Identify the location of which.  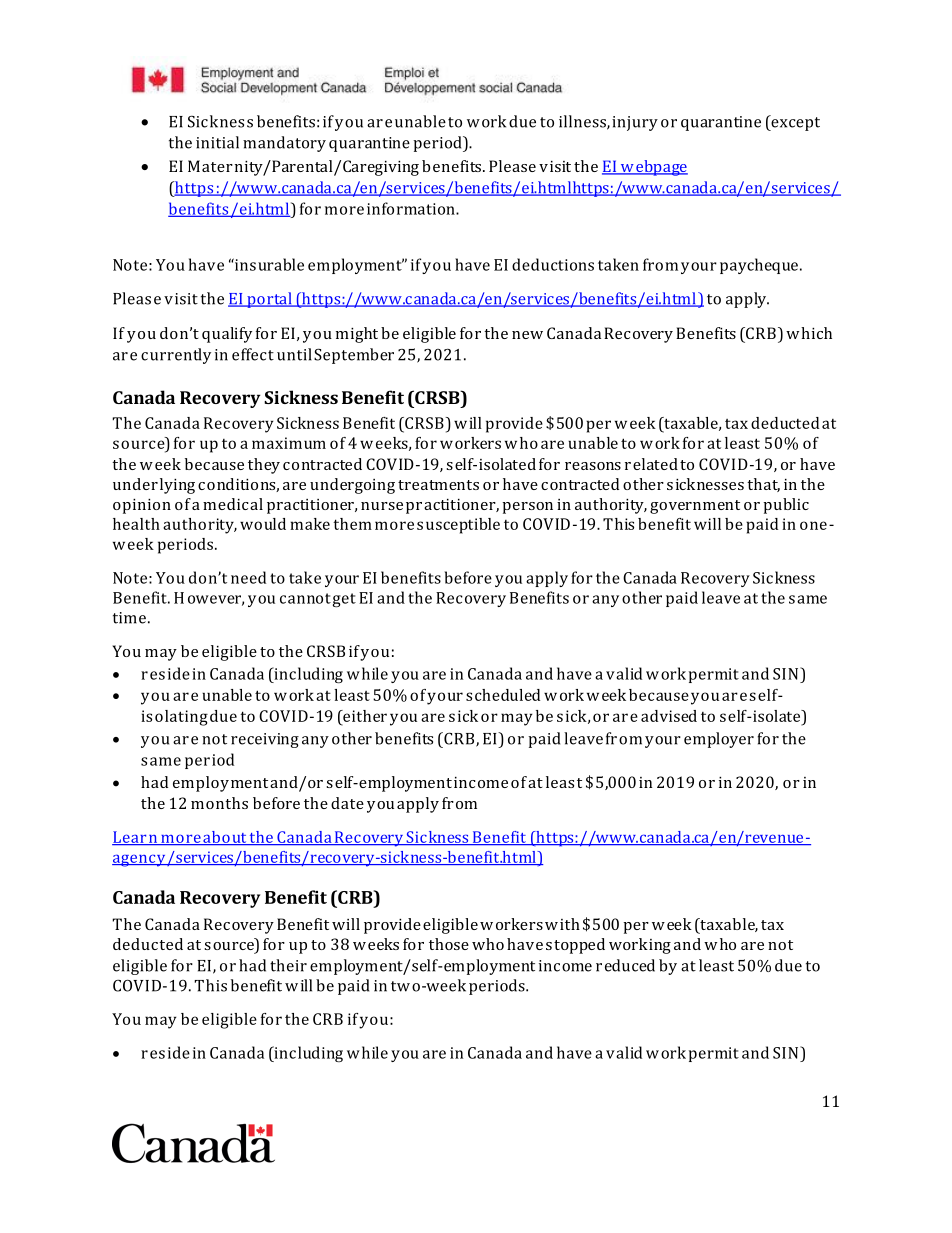
(809, 333).
